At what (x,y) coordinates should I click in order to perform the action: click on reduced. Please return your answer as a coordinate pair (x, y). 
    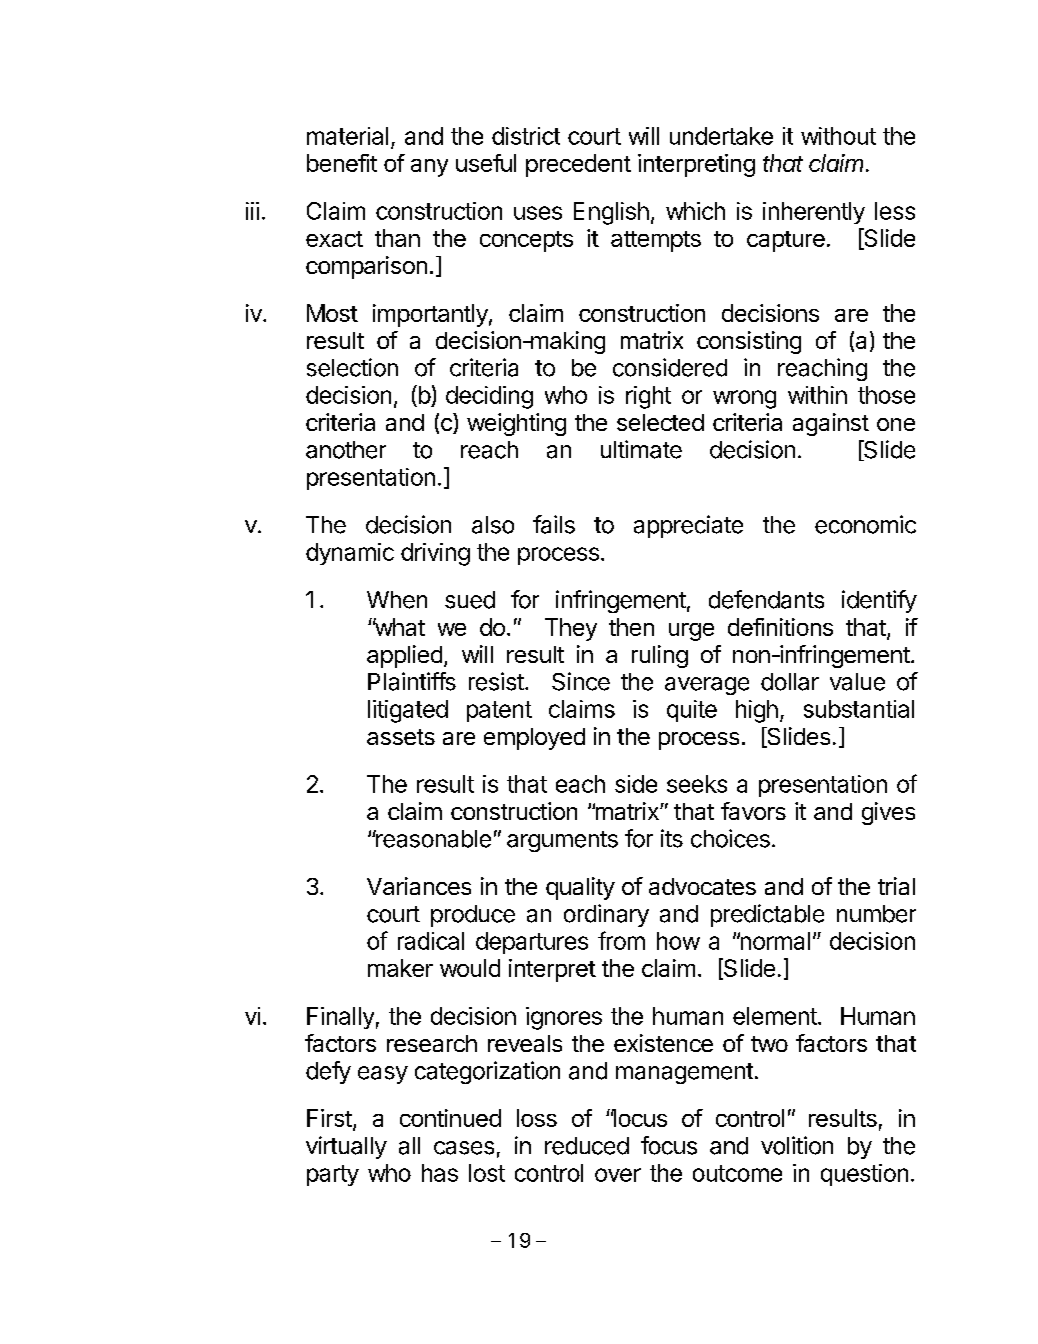
    Looking at the image, I should click on (587, 1146).
